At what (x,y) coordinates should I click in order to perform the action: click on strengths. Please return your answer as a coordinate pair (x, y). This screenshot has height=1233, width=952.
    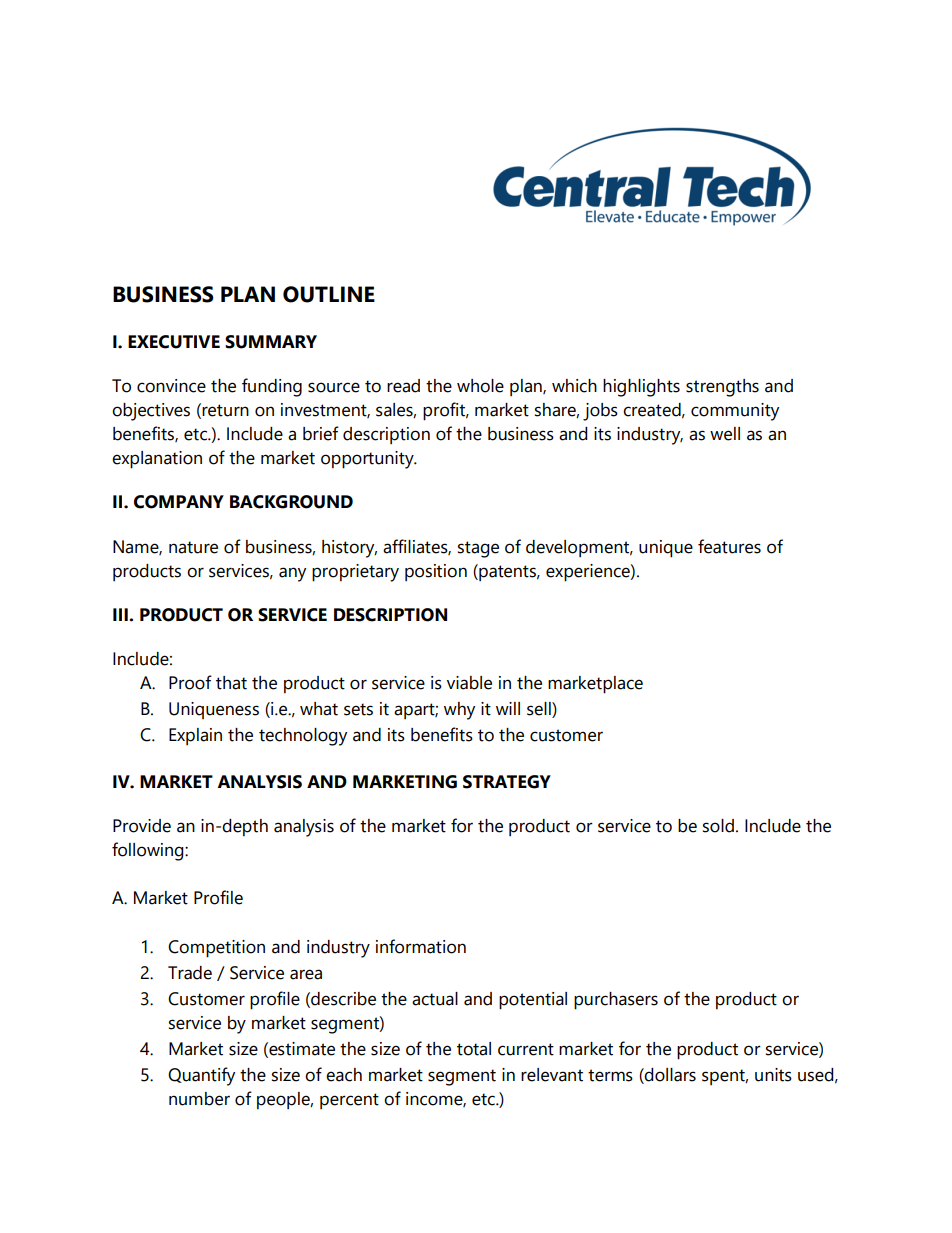
    Looking at the image, I should click on (722, 388).
